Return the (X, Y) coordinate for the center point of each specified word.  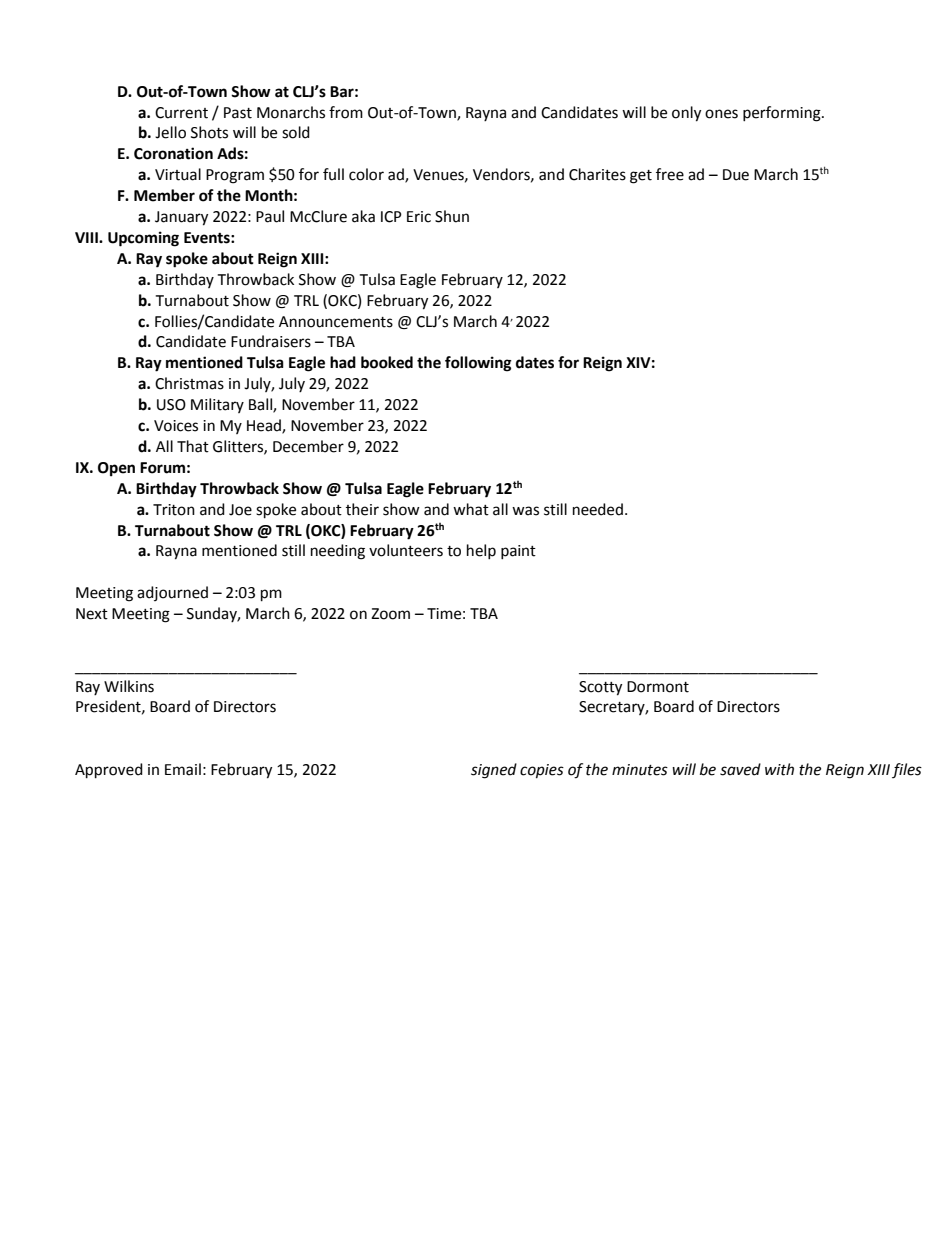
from (346, 112)
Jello (170, 132)
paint (518, 552)
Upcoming (143, 239)
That (193, 446)
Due (736, 175)
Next (92, 614)
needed (598, 509)
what (471, 509)
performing (783, 114)
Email (183, 769)
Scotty (600, 688)
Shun (452, 216)
